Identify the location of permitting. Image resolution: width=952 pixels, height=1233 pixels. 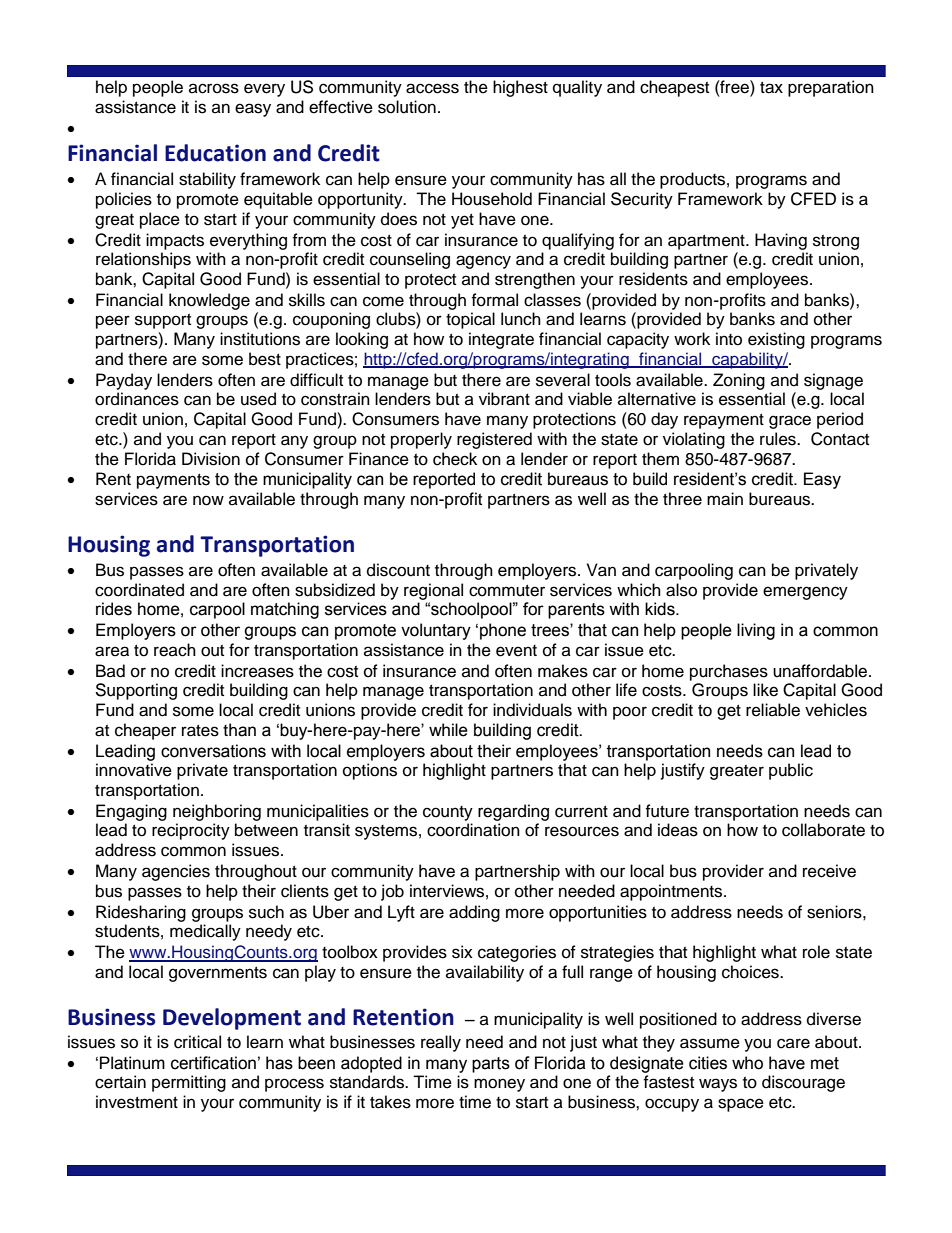
(189, 1083).
